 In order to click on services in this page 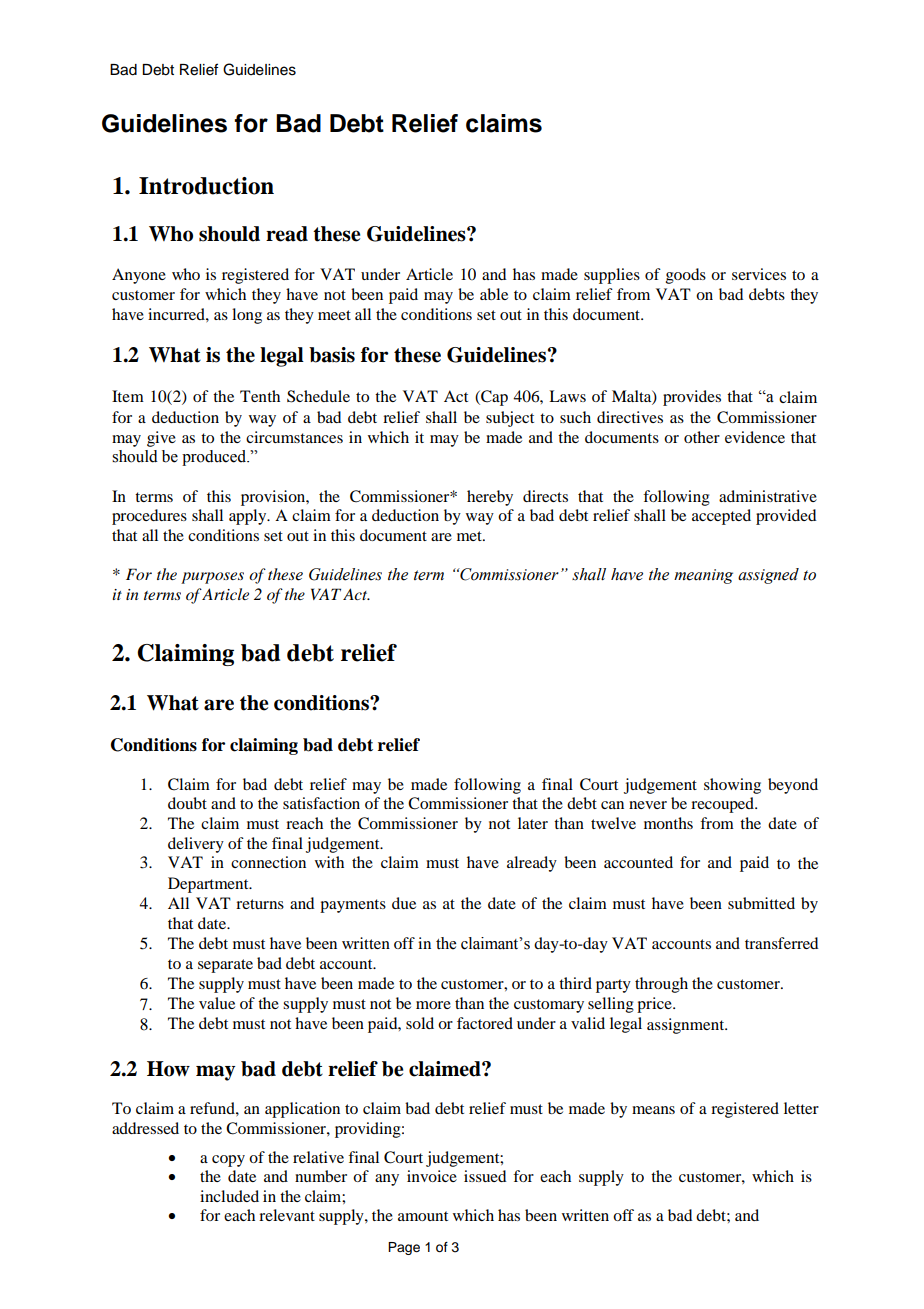, I will do `click(759, 274)`.
